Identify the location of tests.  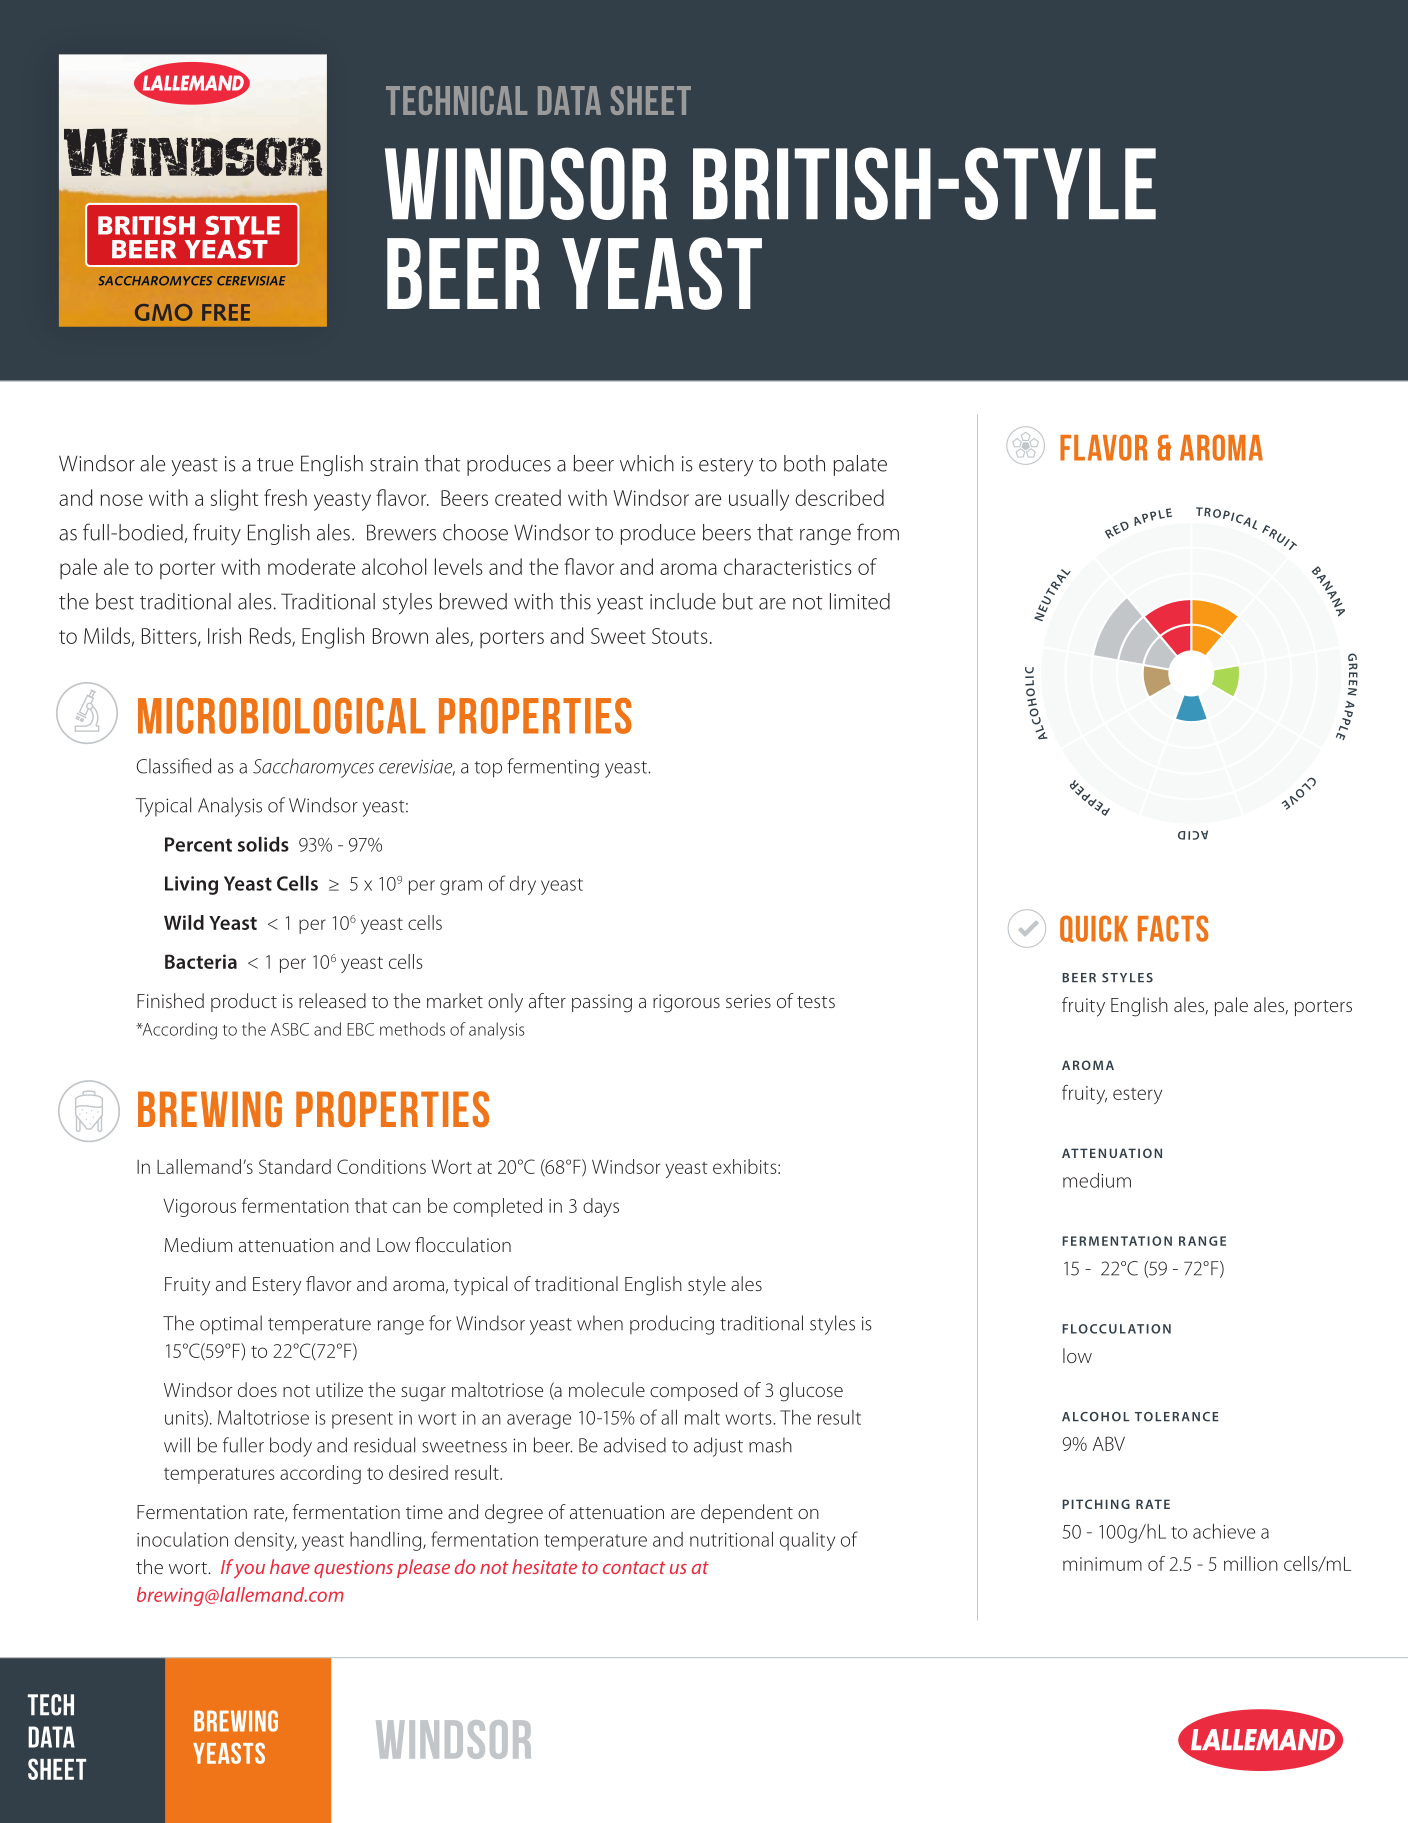
(816, 1002).
